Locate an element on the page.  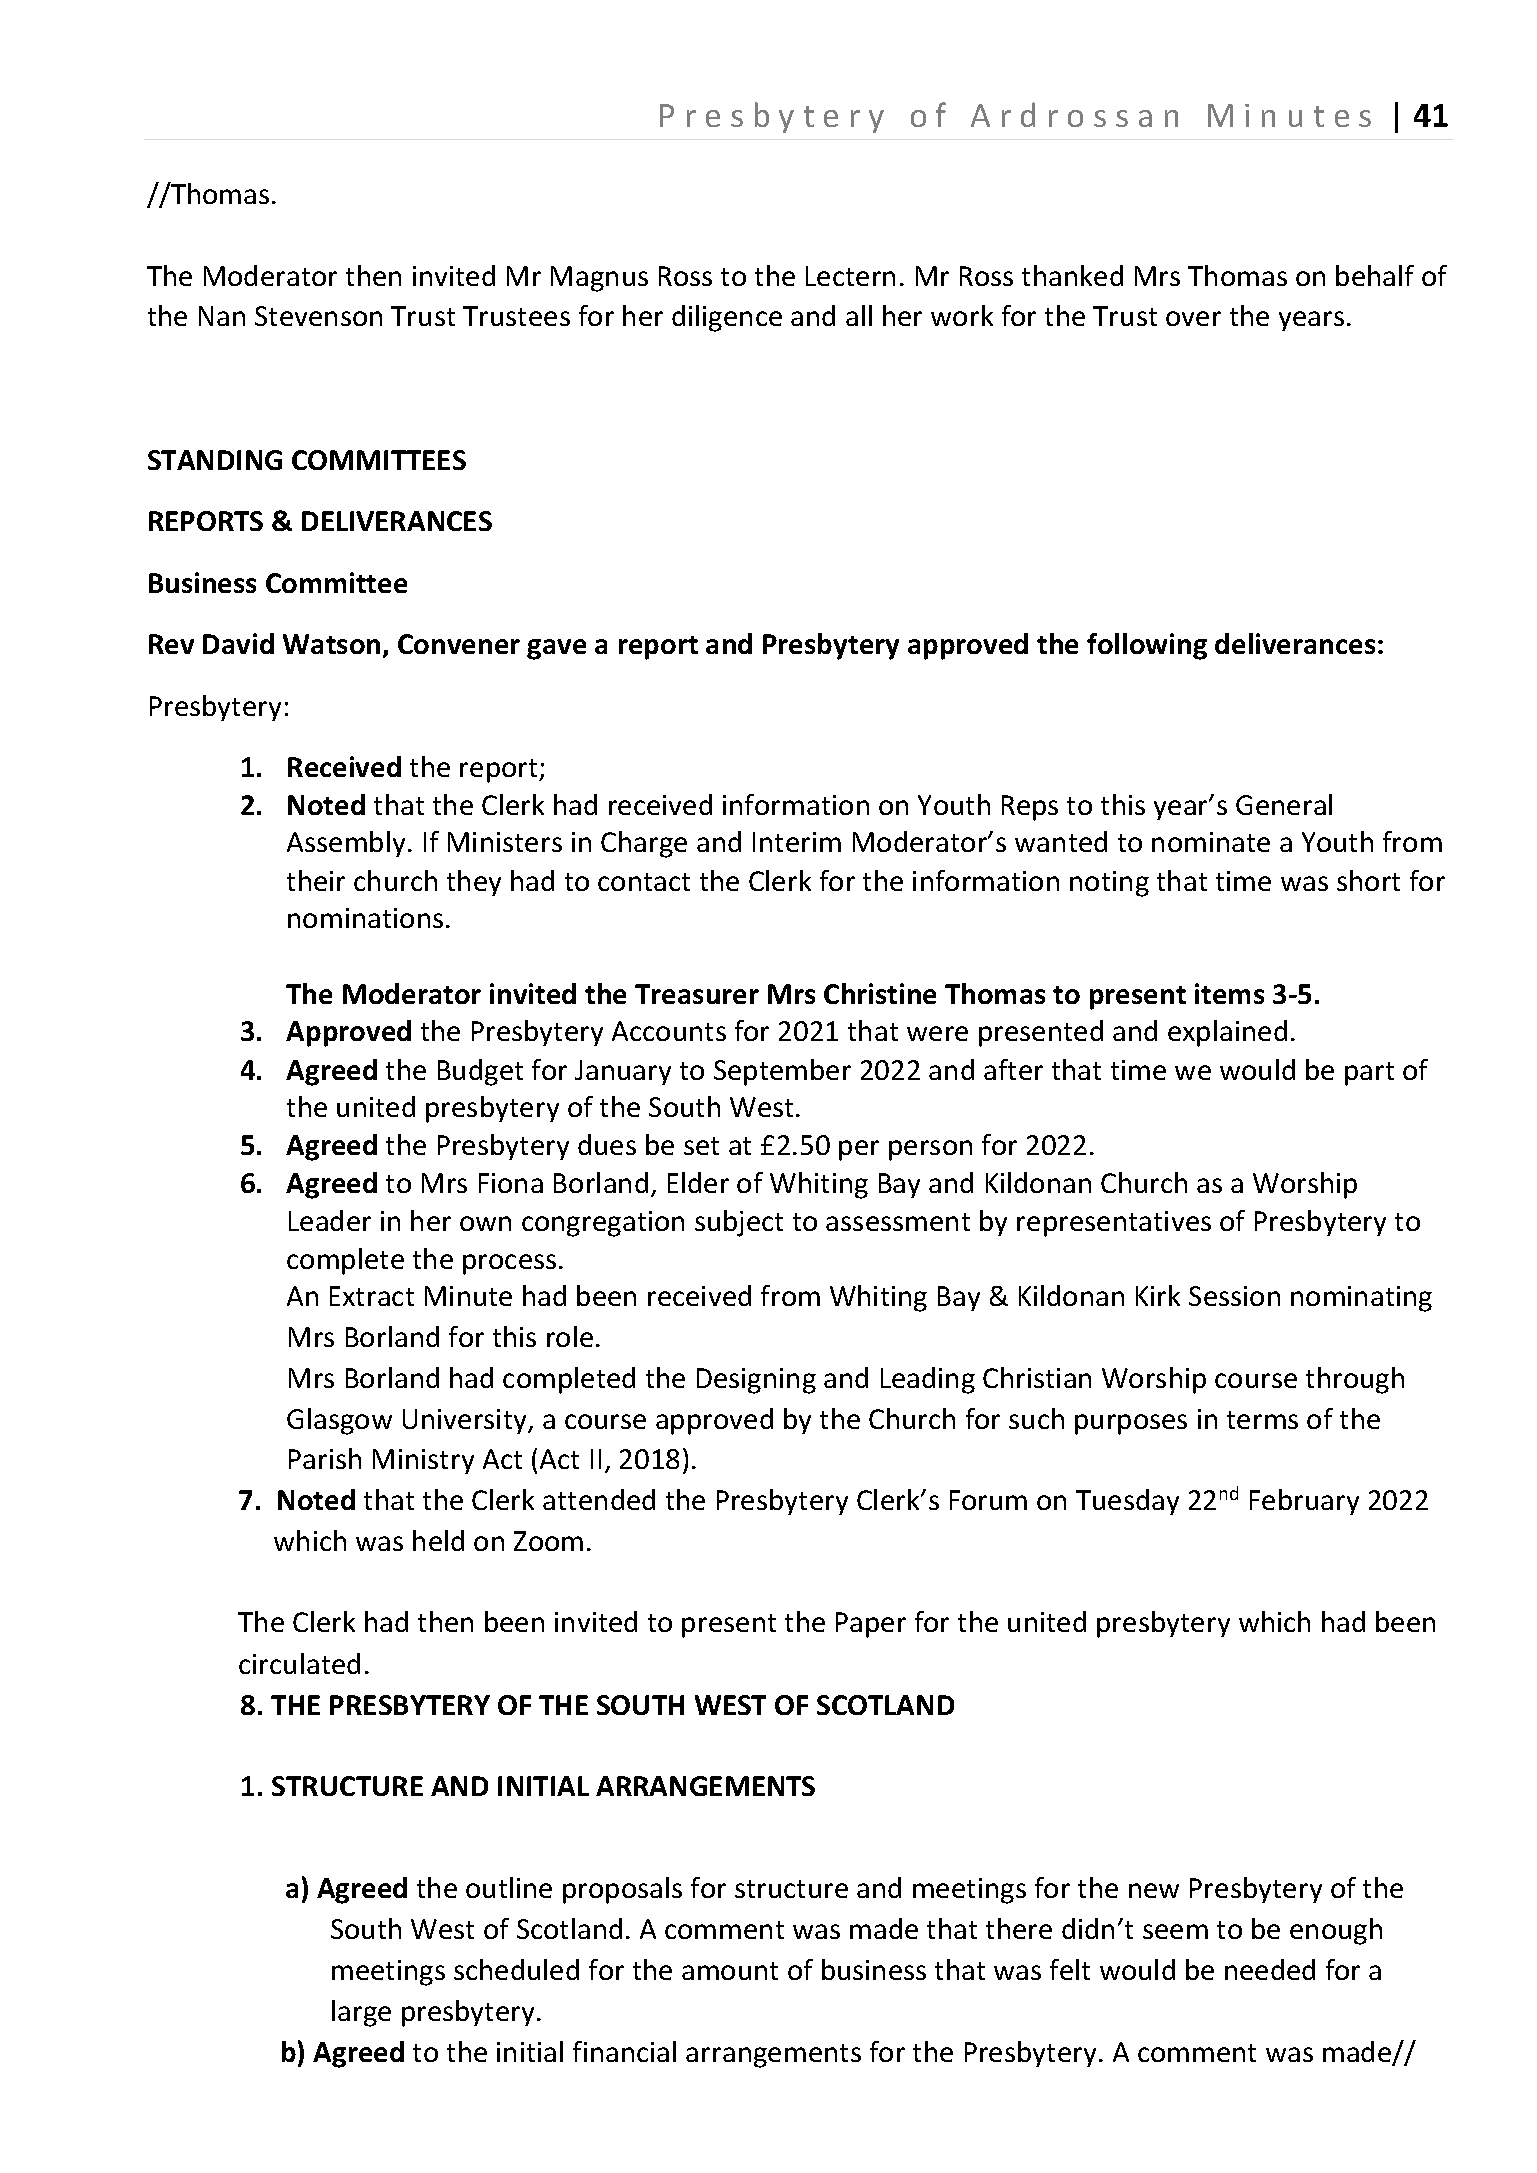
over is located at coordinates (1193, 318).
